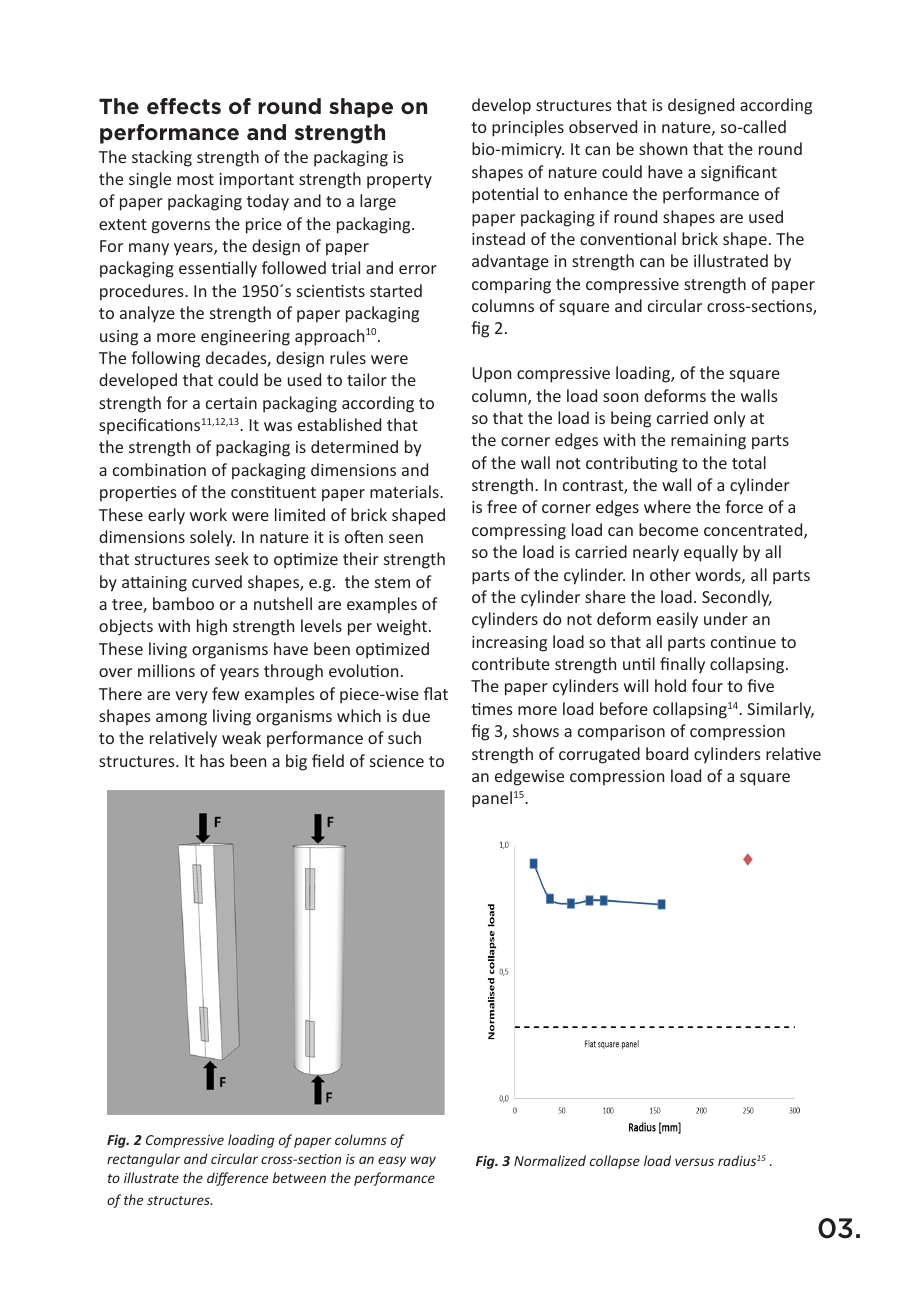 Image resolution: width=924 pixels, height=1308 pixels. Describe the element at coordinates (694, 1162) in the screenshot. I see `versus` at that location.
